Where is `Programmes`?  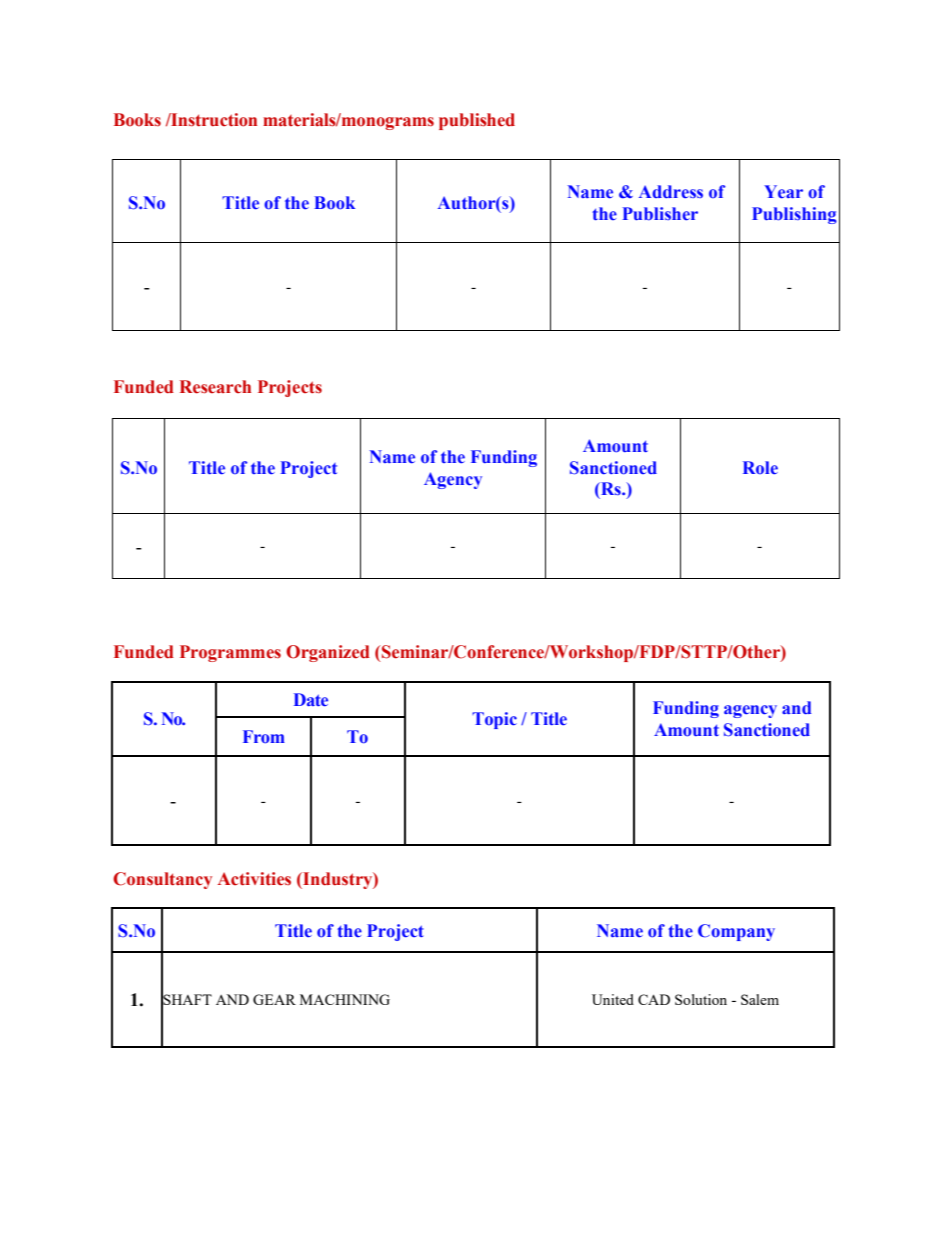
Programmes is located at coordinates (230, 653).
